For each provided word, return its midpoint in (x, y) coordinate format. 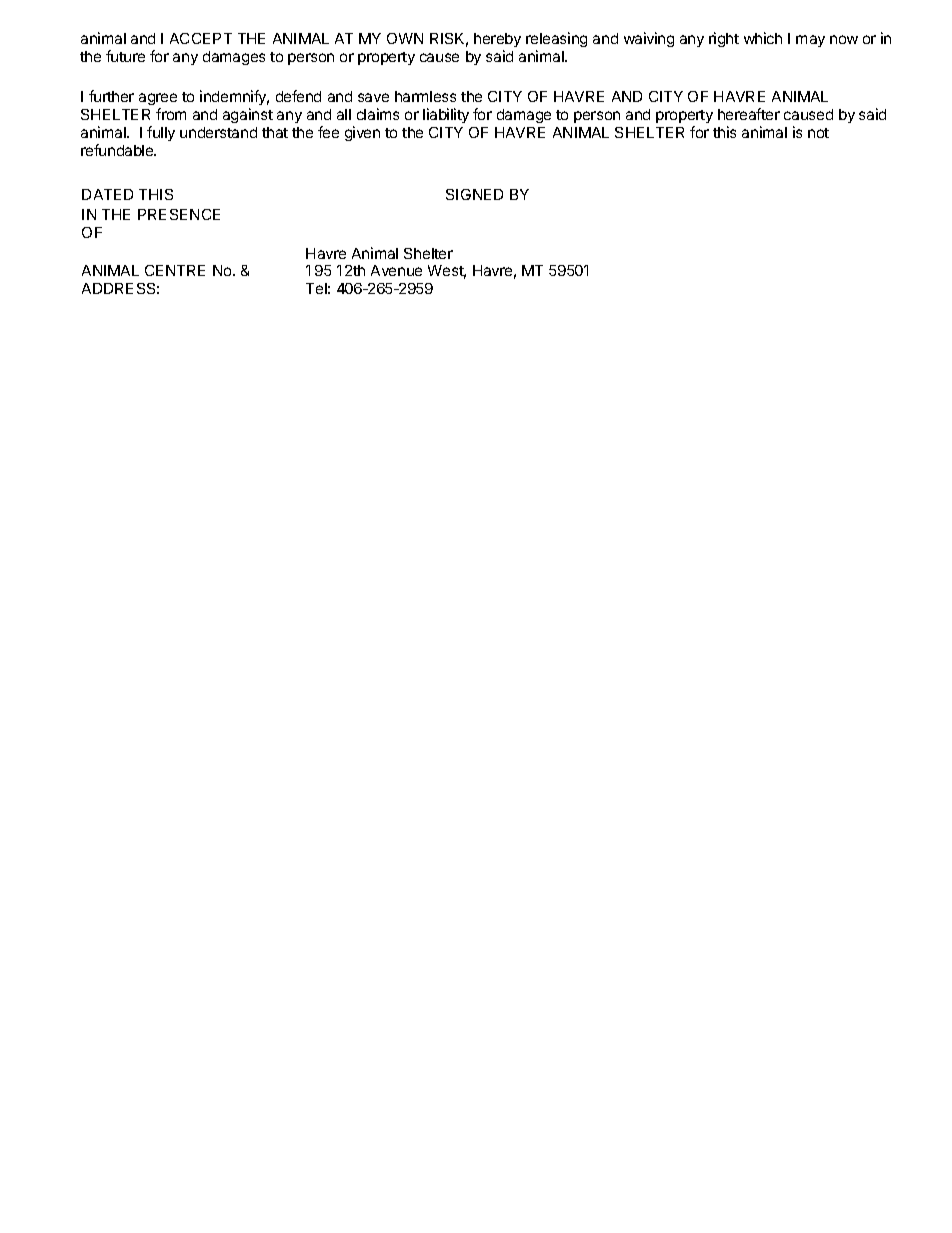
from (171, 114)
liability (446, 115)
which (763, 38)
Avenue (396, 270)
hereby (497, 42)
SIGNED (474, 194)
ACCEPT (201, 38)
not (818, 133)
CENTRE (175, 270)
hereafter (749, 114)
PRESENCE (179, 214)
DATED (107, 194)
